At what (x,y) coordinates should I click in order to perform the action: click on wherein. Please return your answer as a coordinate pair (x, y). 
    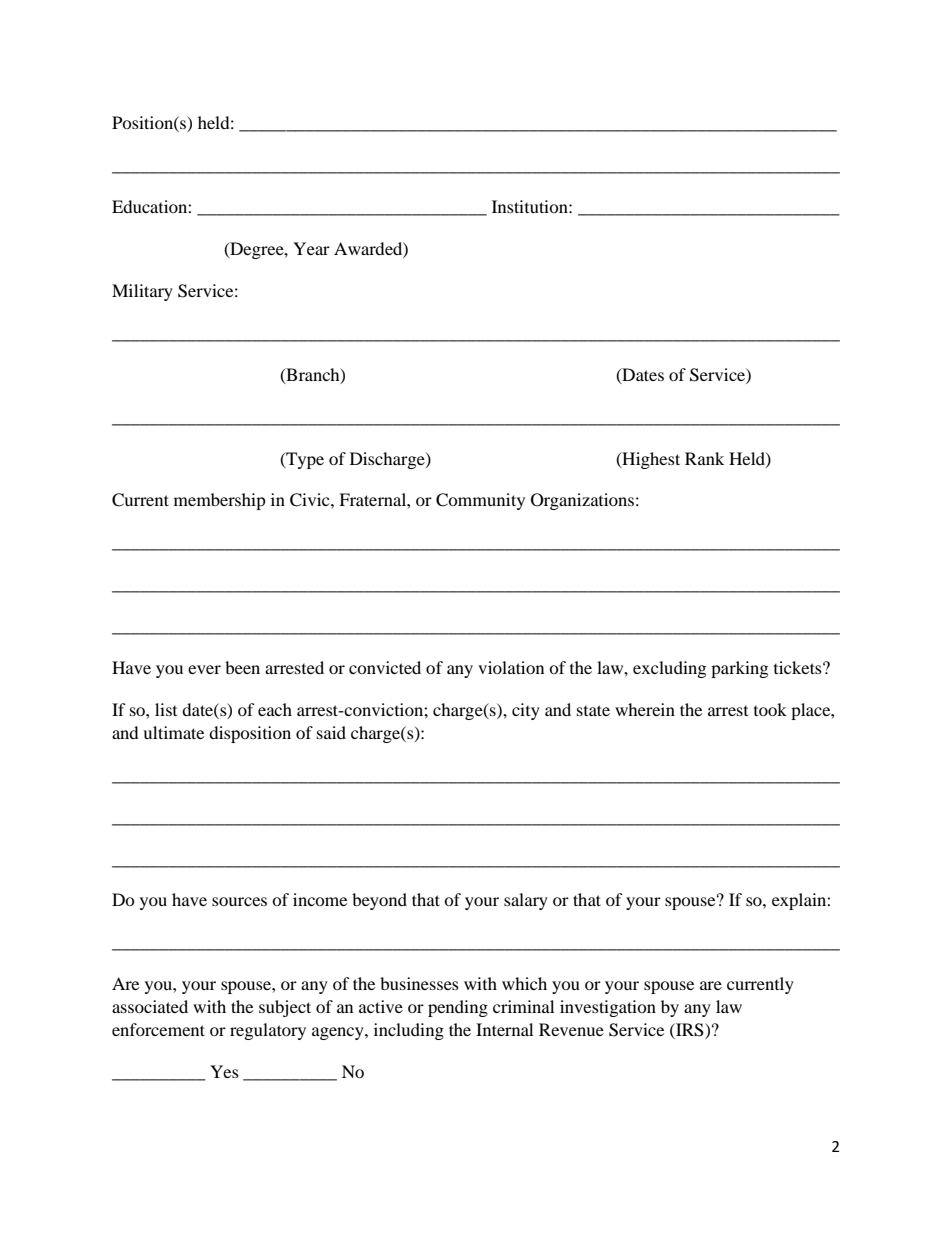
    Looking at the image, I should click on (645, 709).
